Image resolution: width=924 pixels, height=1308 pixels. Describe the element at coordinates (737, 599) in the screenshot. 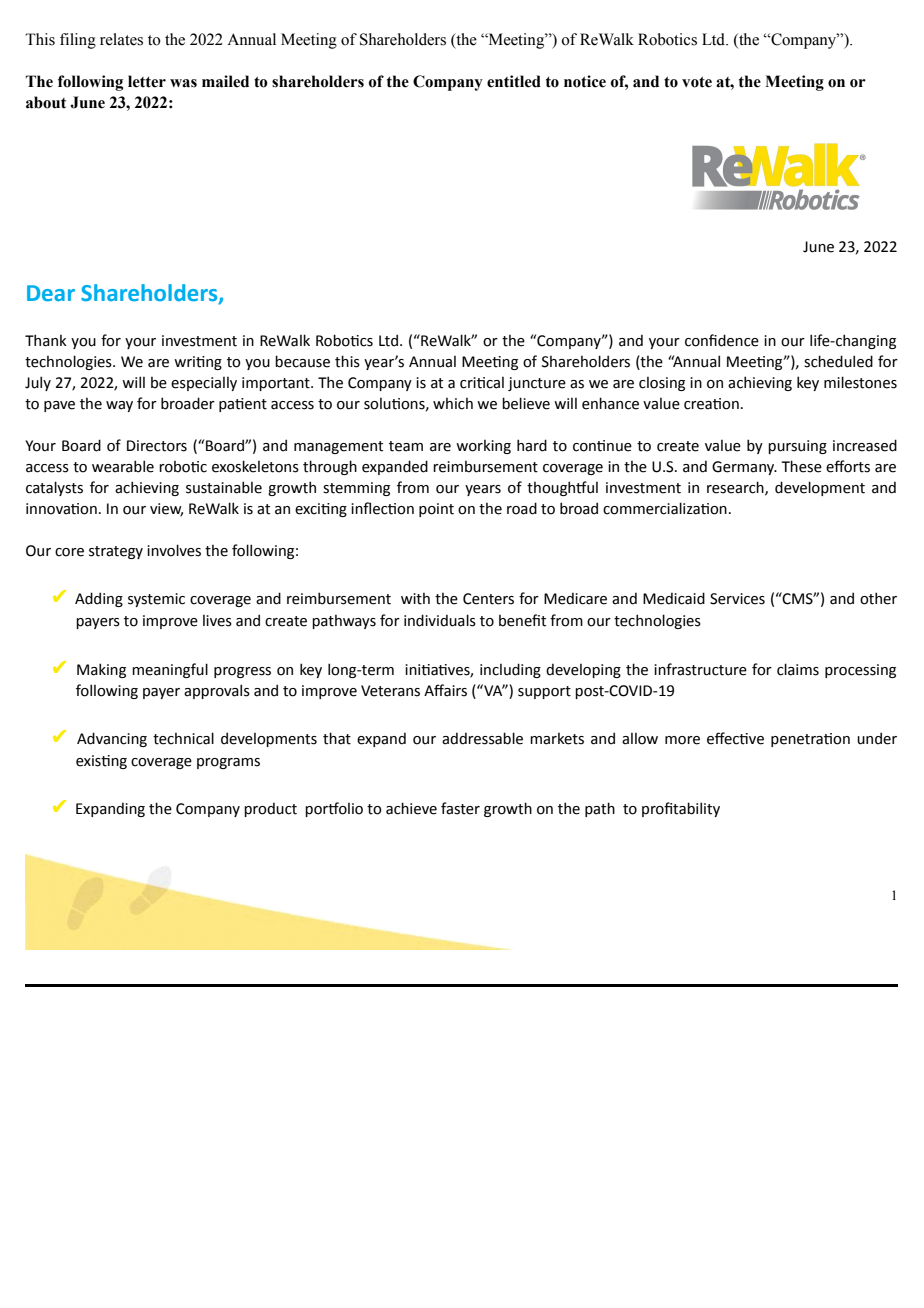

I see `Services` at that location.
